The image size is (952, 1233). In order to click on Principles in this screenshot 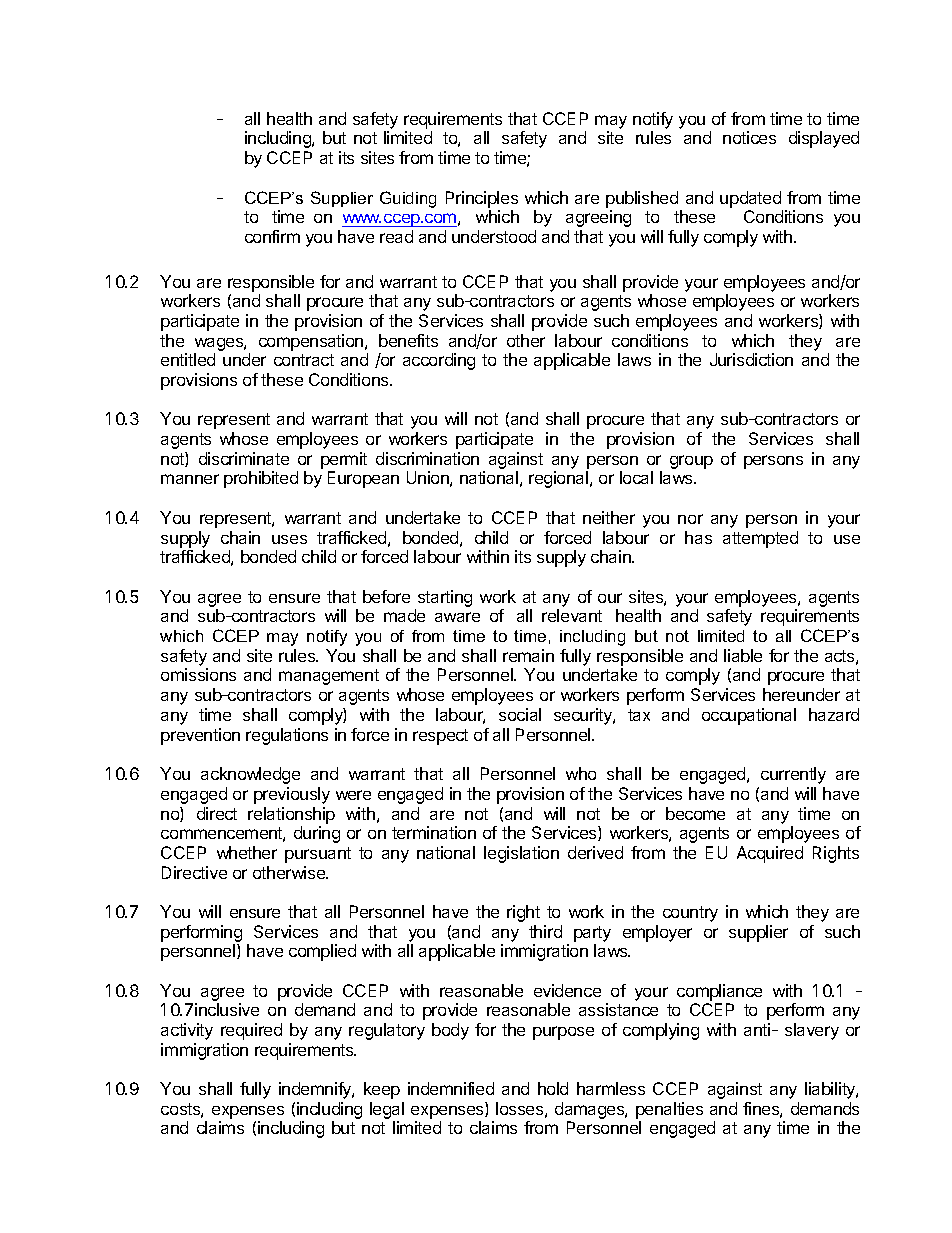, I will do `click(482, 199)`.
